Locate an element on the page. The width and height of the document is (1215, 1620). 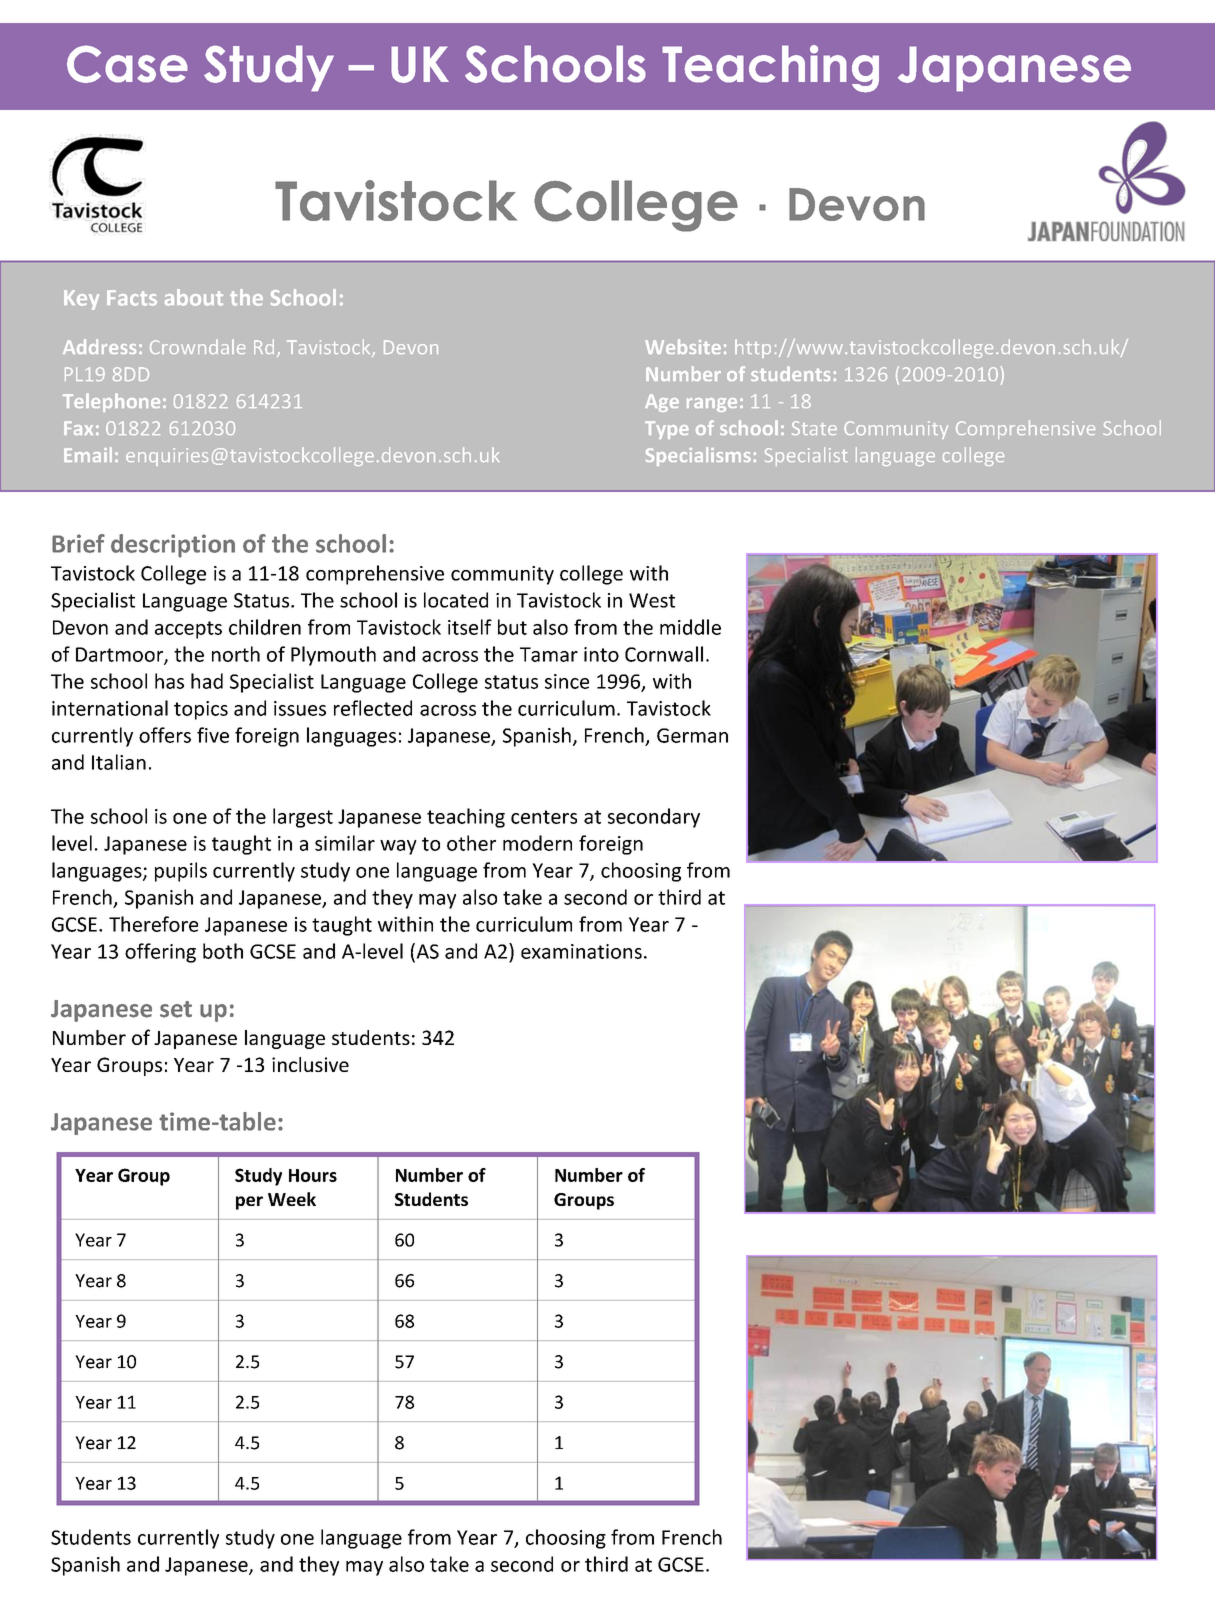
middle is located at coordinates (690, 627).
